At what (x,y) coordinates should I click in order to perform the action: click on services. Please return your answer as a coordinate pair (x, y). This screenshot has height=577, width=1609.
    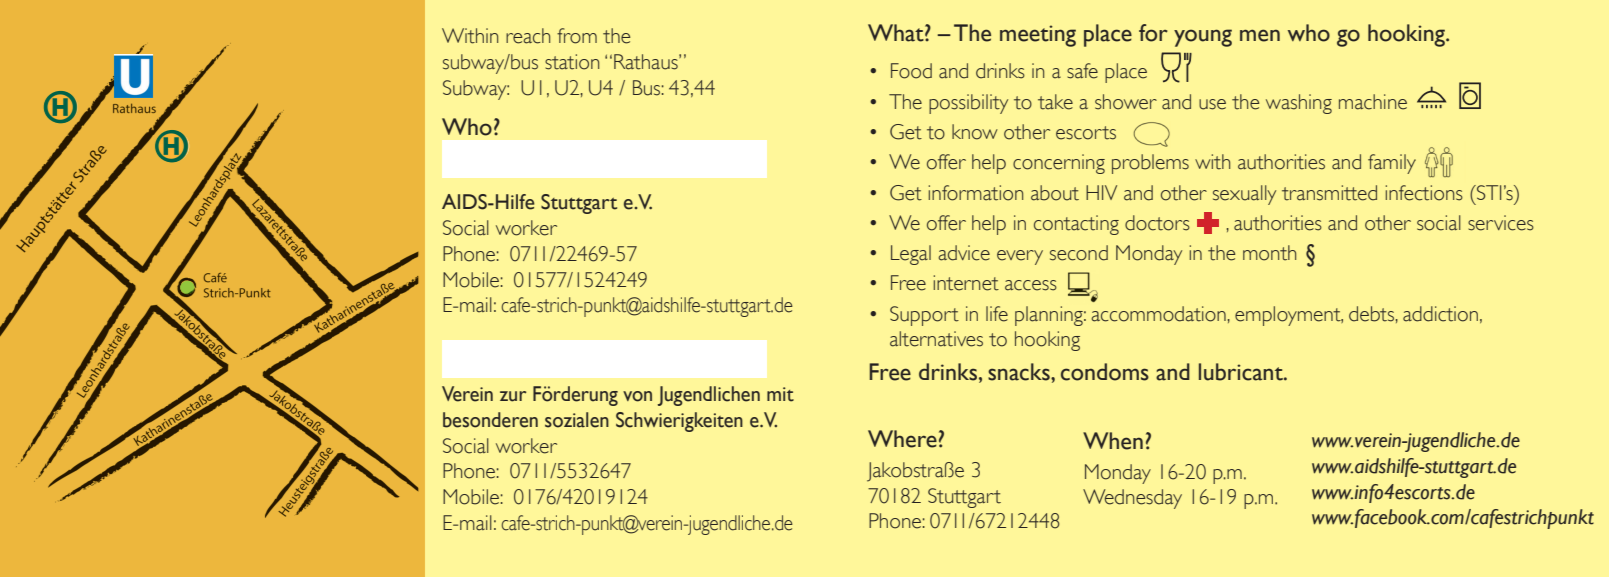
    Looking at the image, I should click on (1501, 223).
